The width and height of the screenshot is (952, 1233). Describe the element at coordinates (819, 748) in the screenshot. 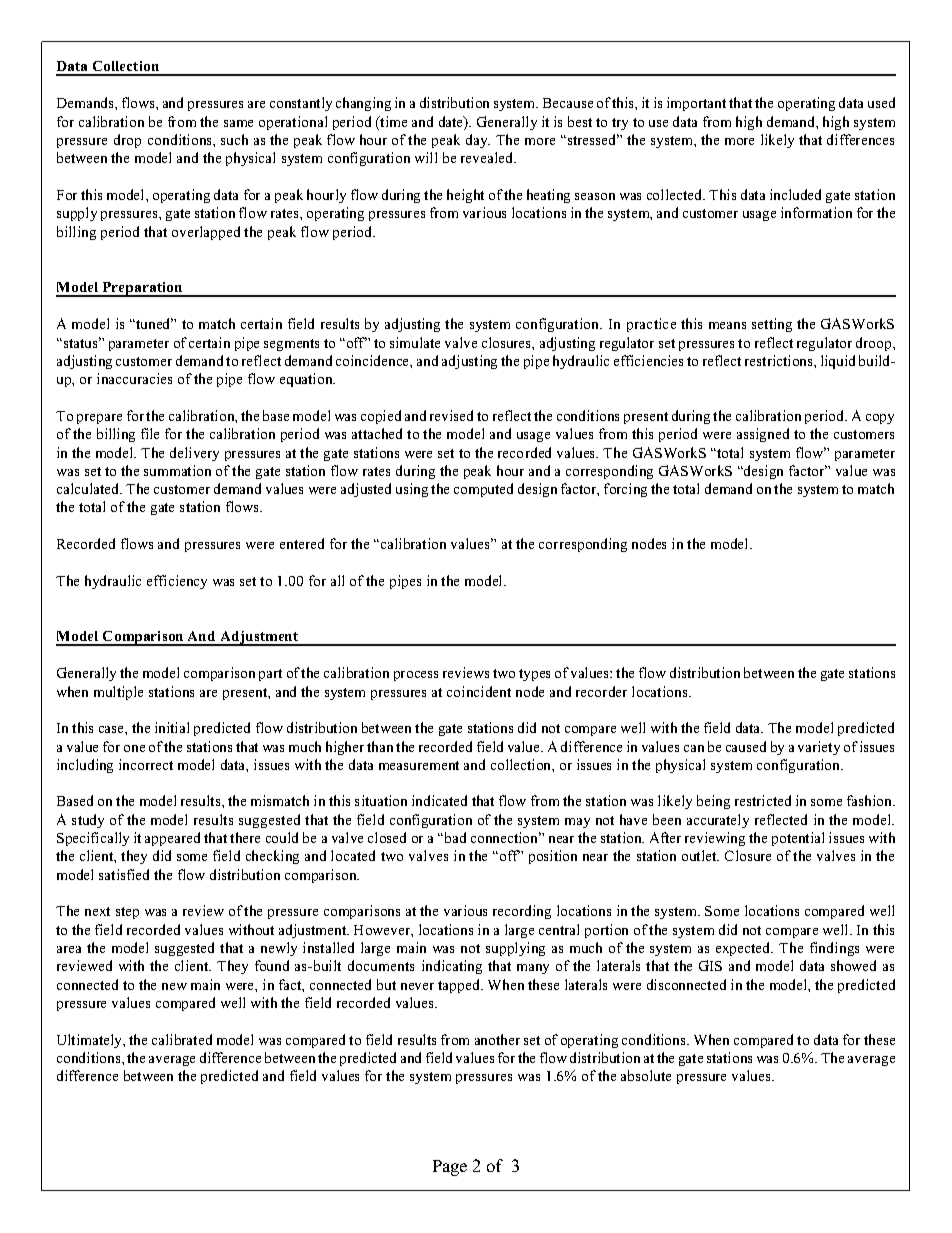

I see `variety` at that location.
